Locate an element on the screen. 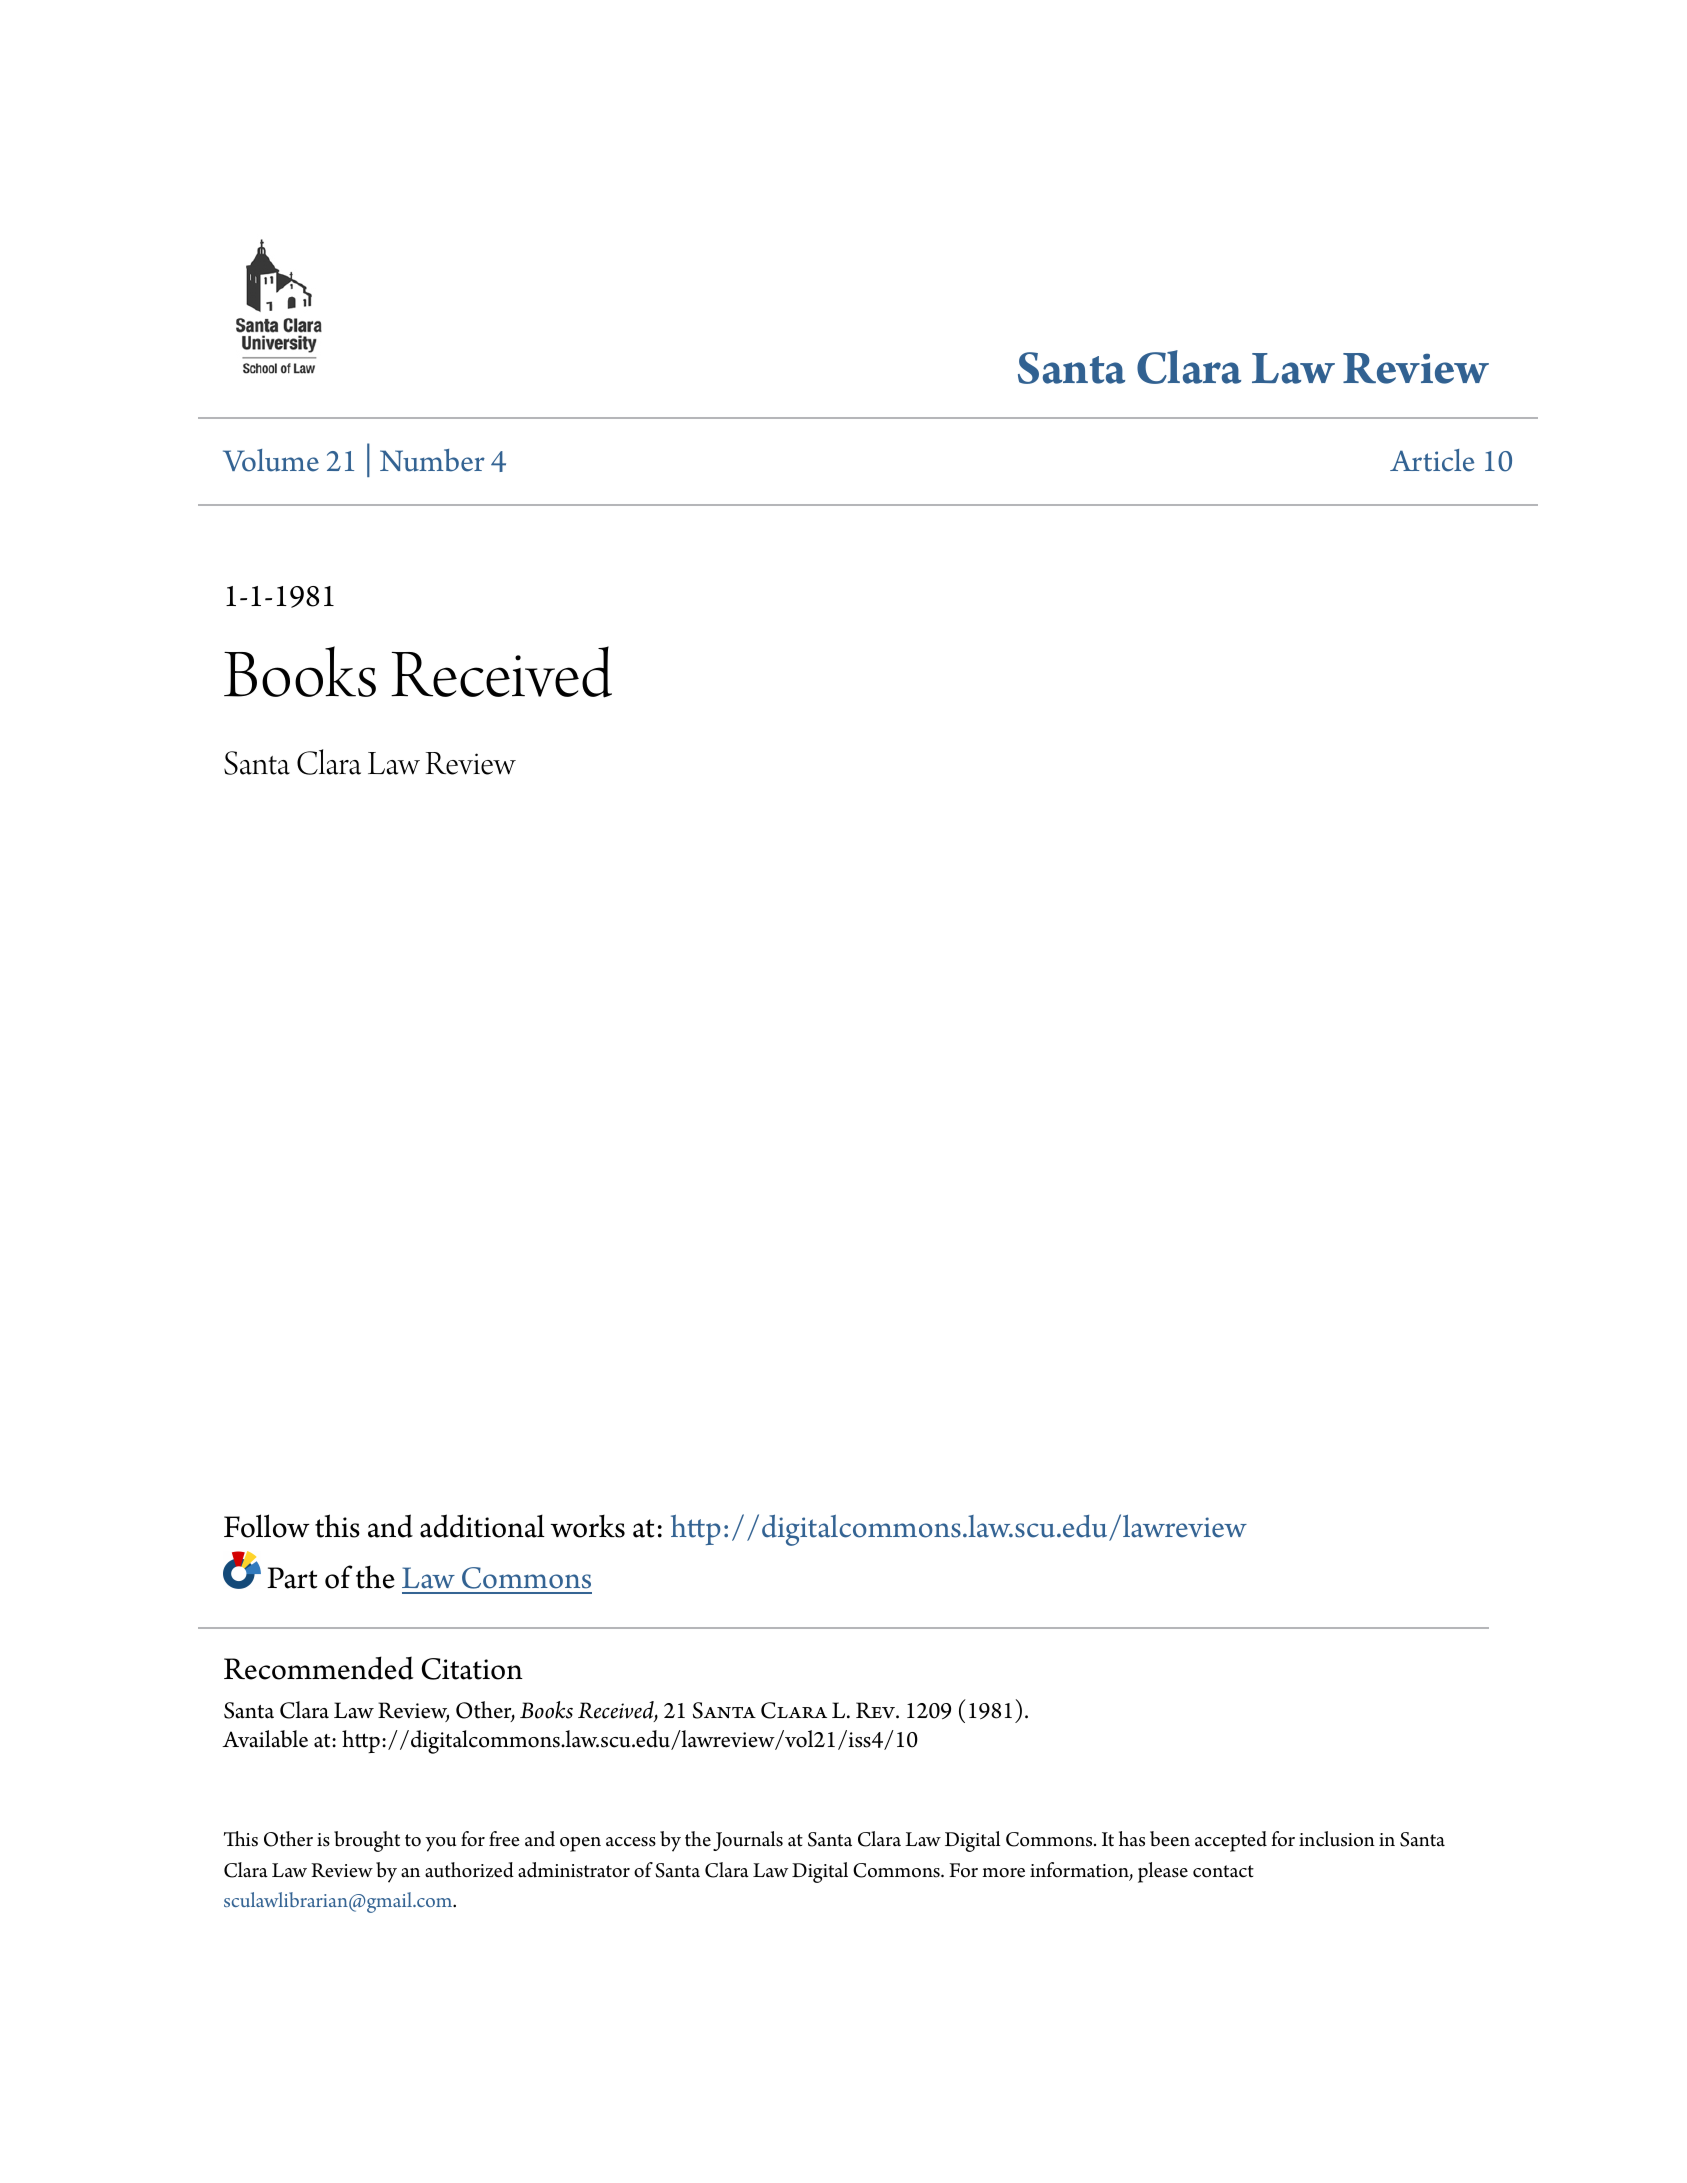 The height and width of the screenshot is (2183, 1687). Volume is located at coordinates (271, 460).
